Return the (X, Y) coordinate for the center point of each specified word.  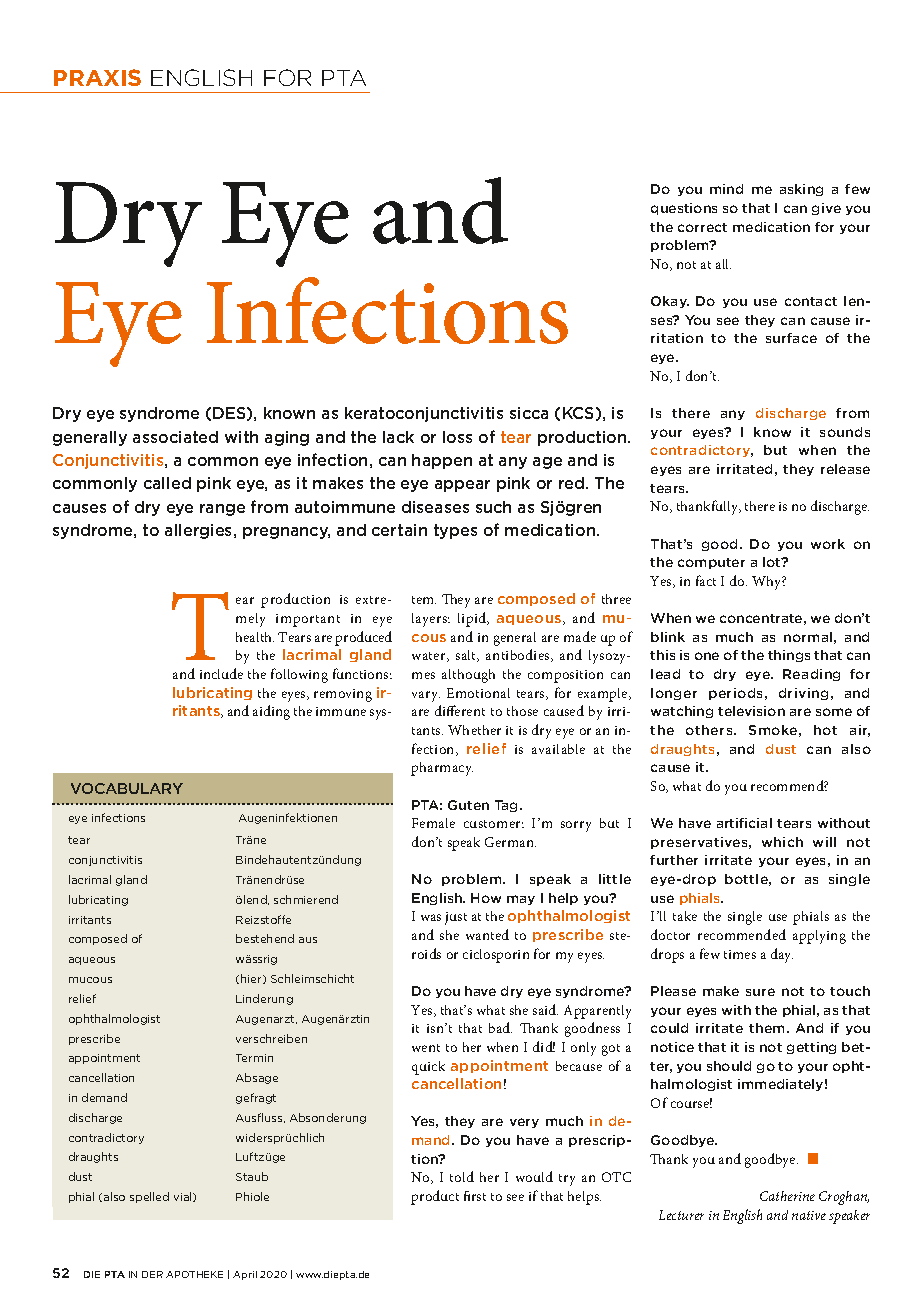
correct (702, 227)
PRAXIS (97, 77)
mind (726, 189)
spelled (149, 1197)
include (221, 673)
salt (467, 656)
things (789, 656)
